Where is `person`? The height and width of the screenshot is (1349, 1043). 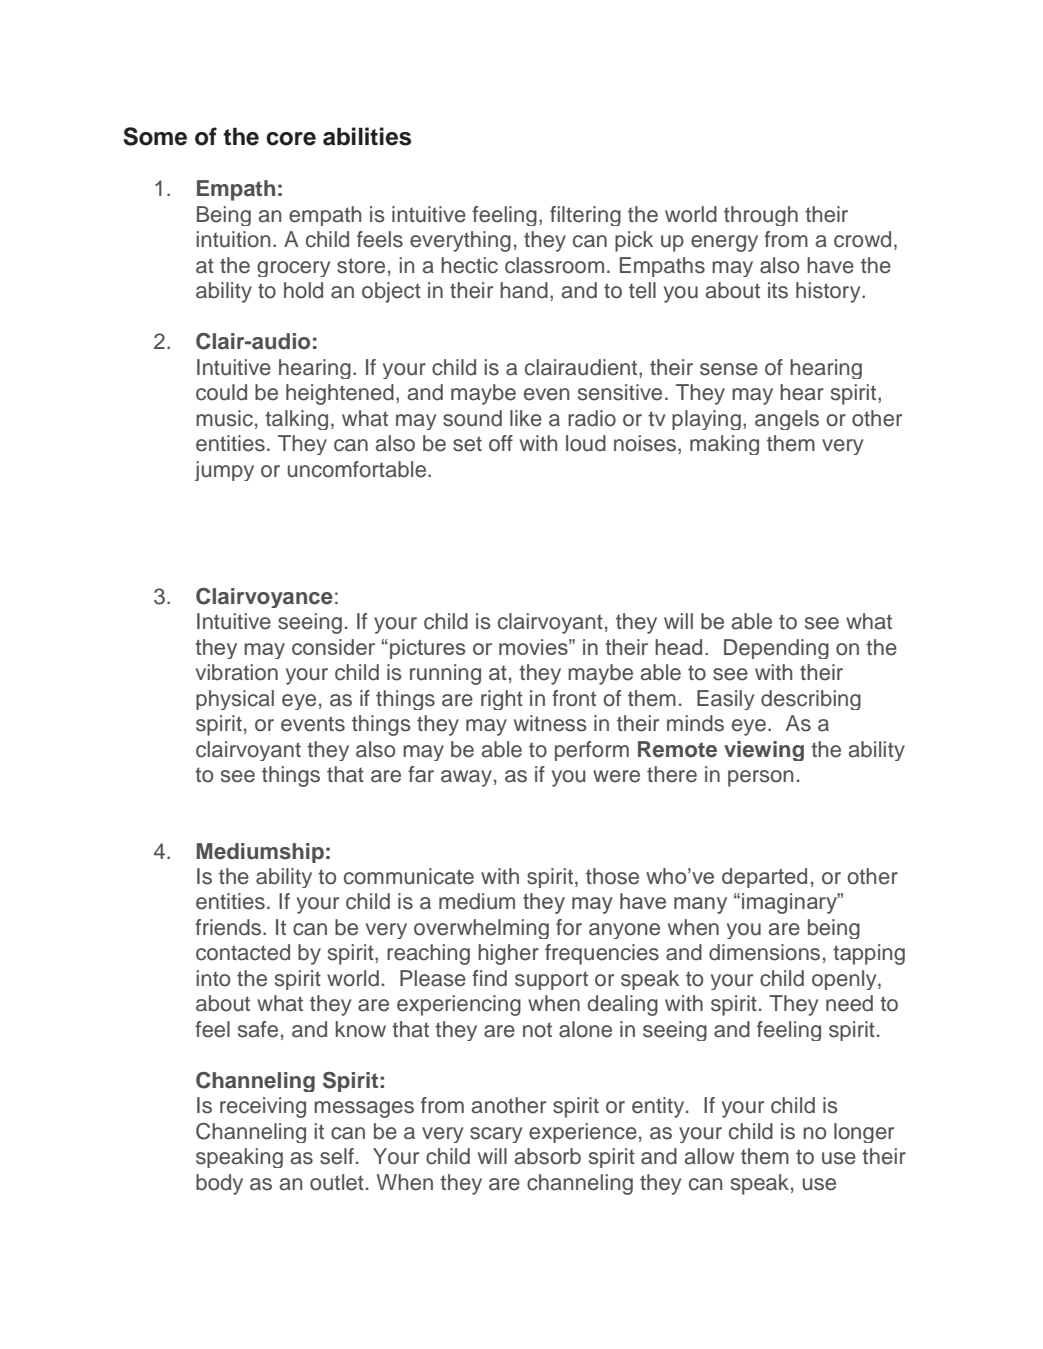
person is located at coordinates (760, 778).
